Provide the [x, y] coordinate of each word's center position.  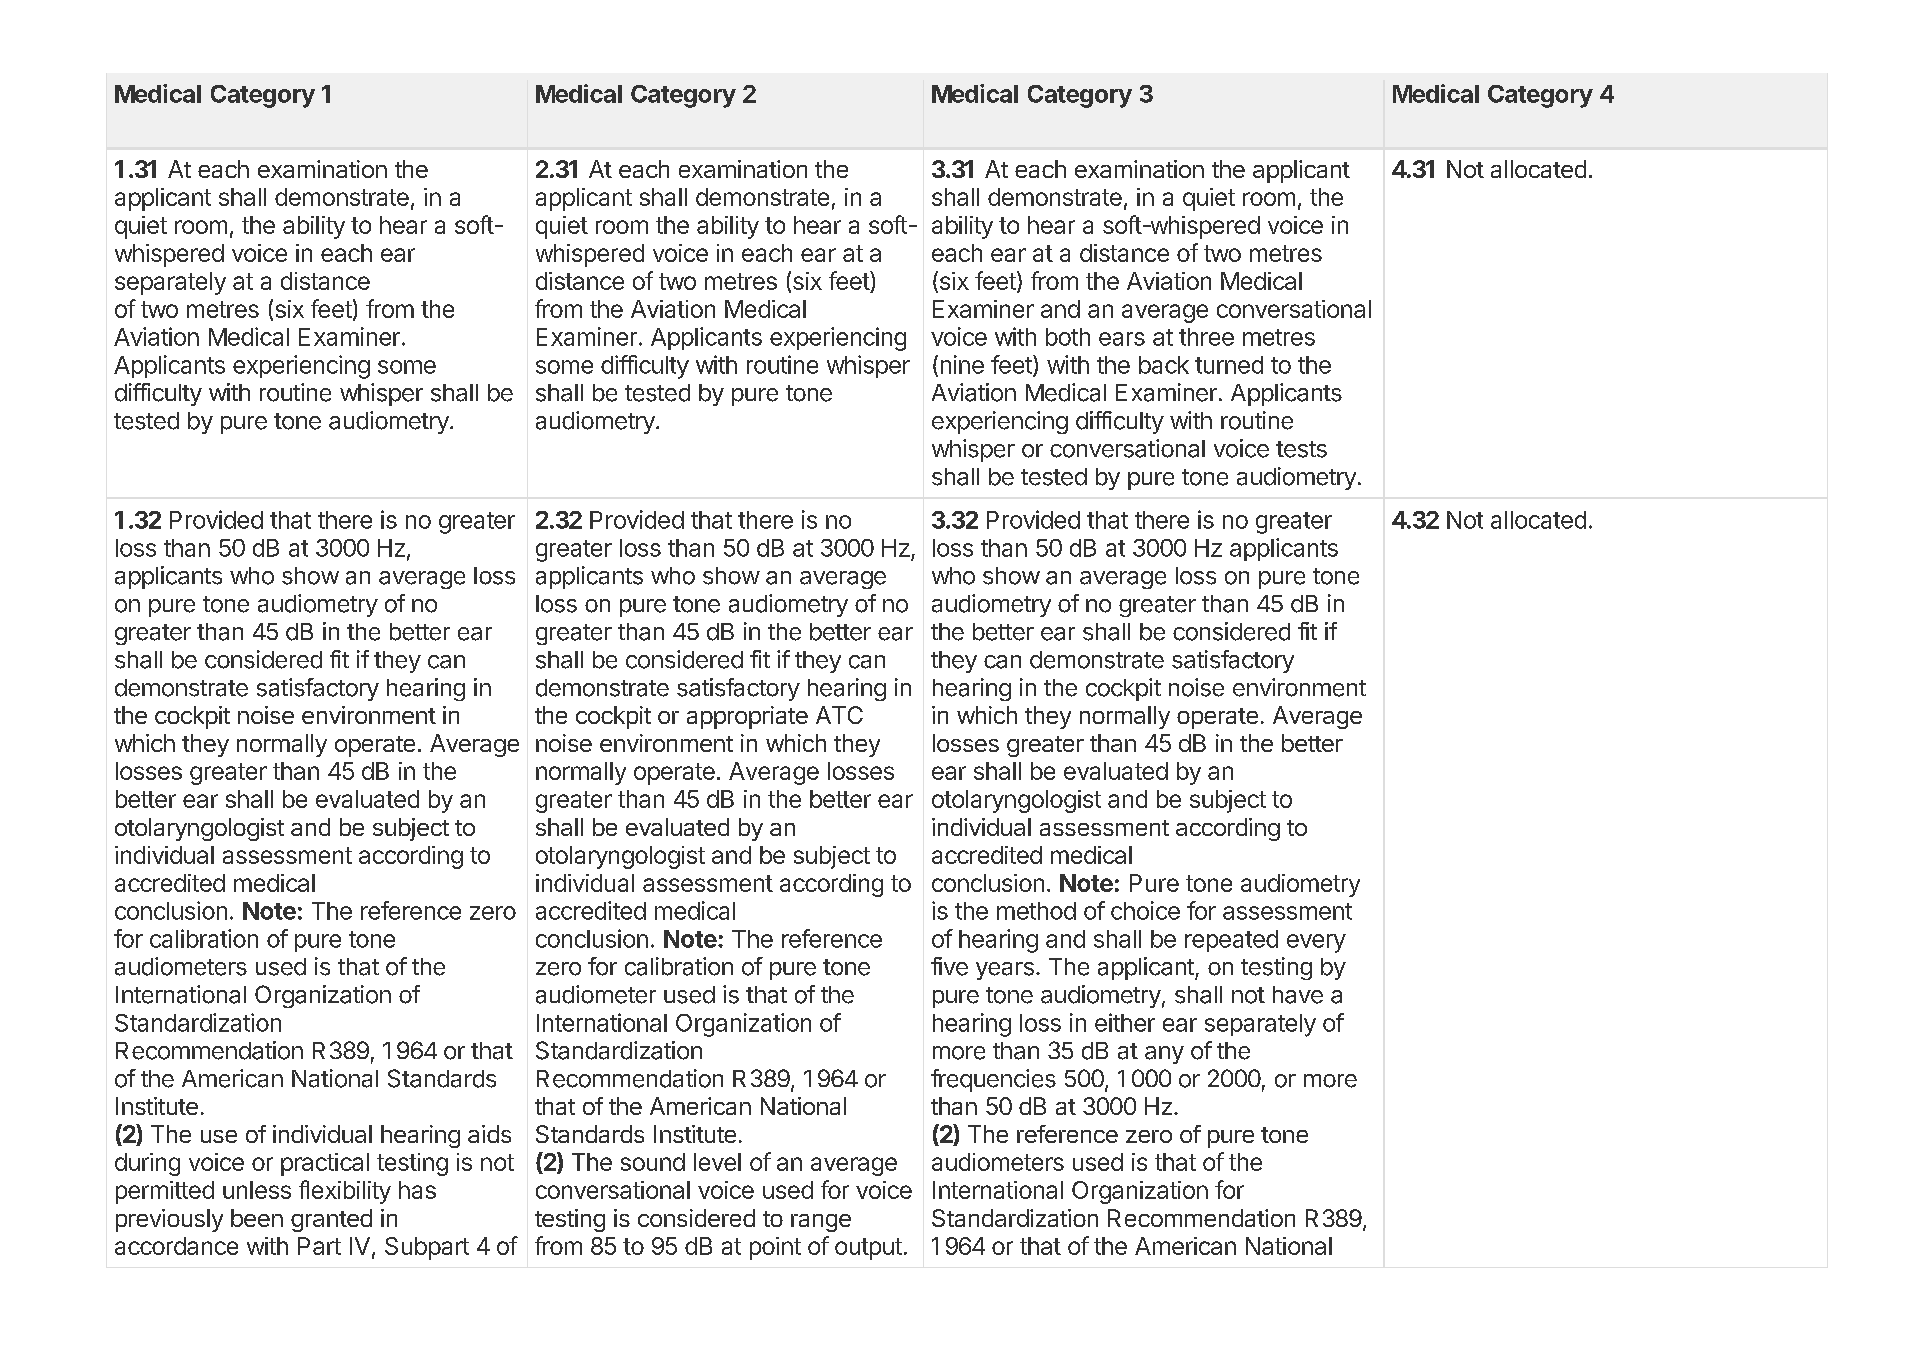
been [257, 1218]
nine [962, 364]
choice [1145, 910]
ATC [839, 715]
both [1068, 337]
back [1164, 365]
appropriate [747, 717]
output [868, 1249]
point [775, 1248]
